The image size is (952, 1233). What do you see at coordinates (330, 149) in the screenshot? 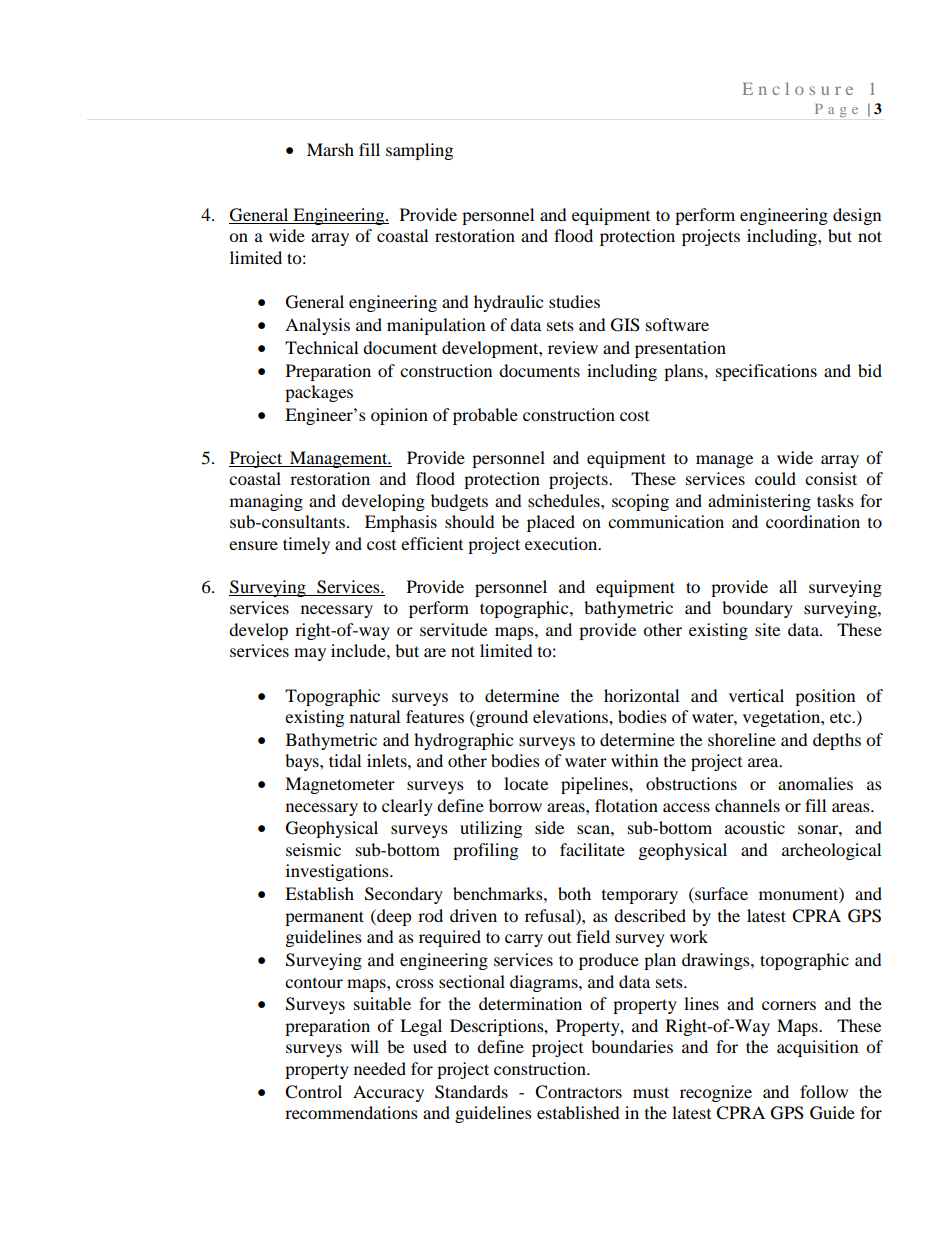
I see `Marsh` at bounding box center [330, 149].
